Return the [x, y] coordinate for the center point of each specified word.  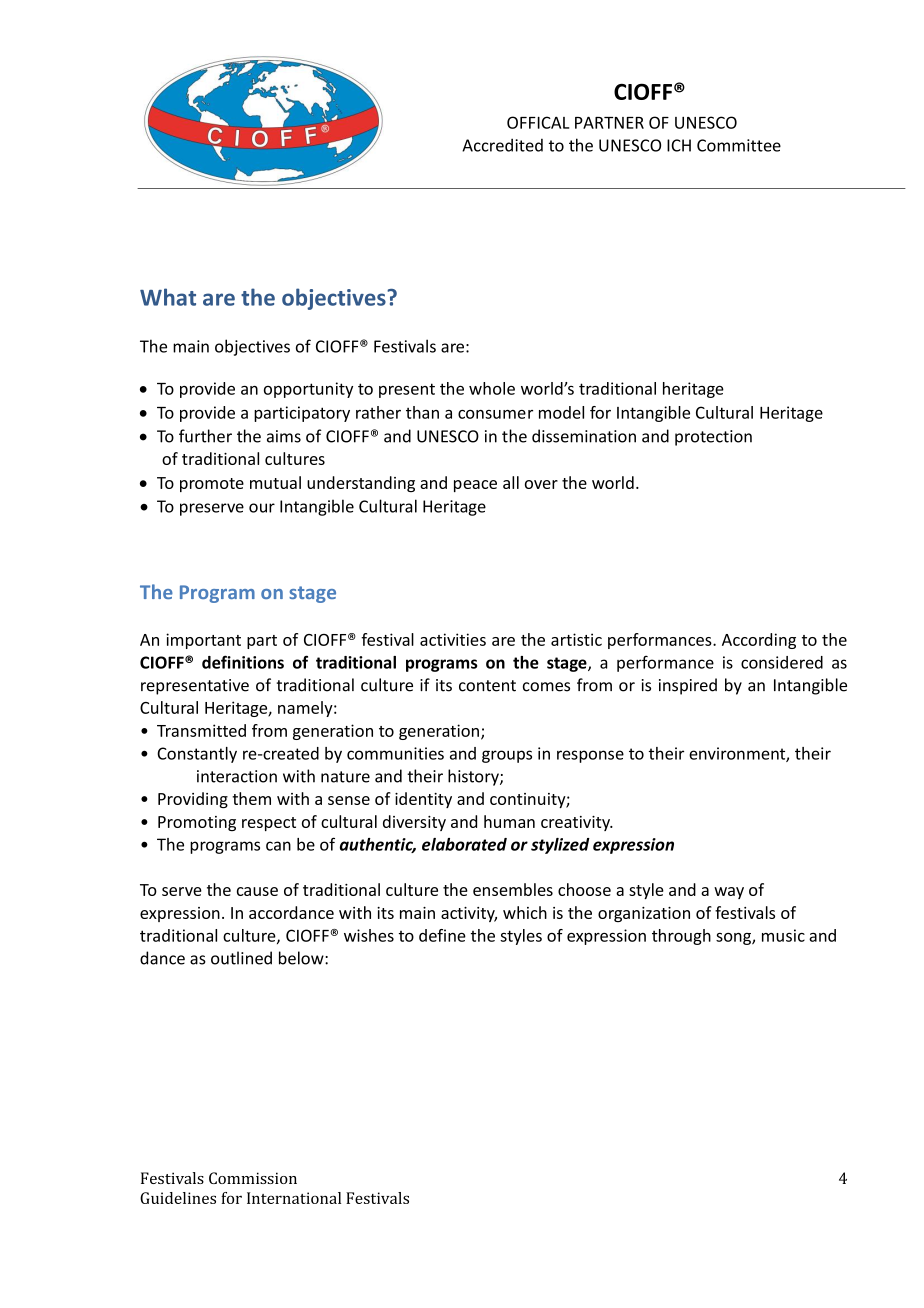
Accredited [502, 145]
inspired [688, 686]
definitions [243, 662]
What [168, 297]
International [294, 1198]
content [487, 686]
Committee [739, 145]
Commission [253, 1178]
